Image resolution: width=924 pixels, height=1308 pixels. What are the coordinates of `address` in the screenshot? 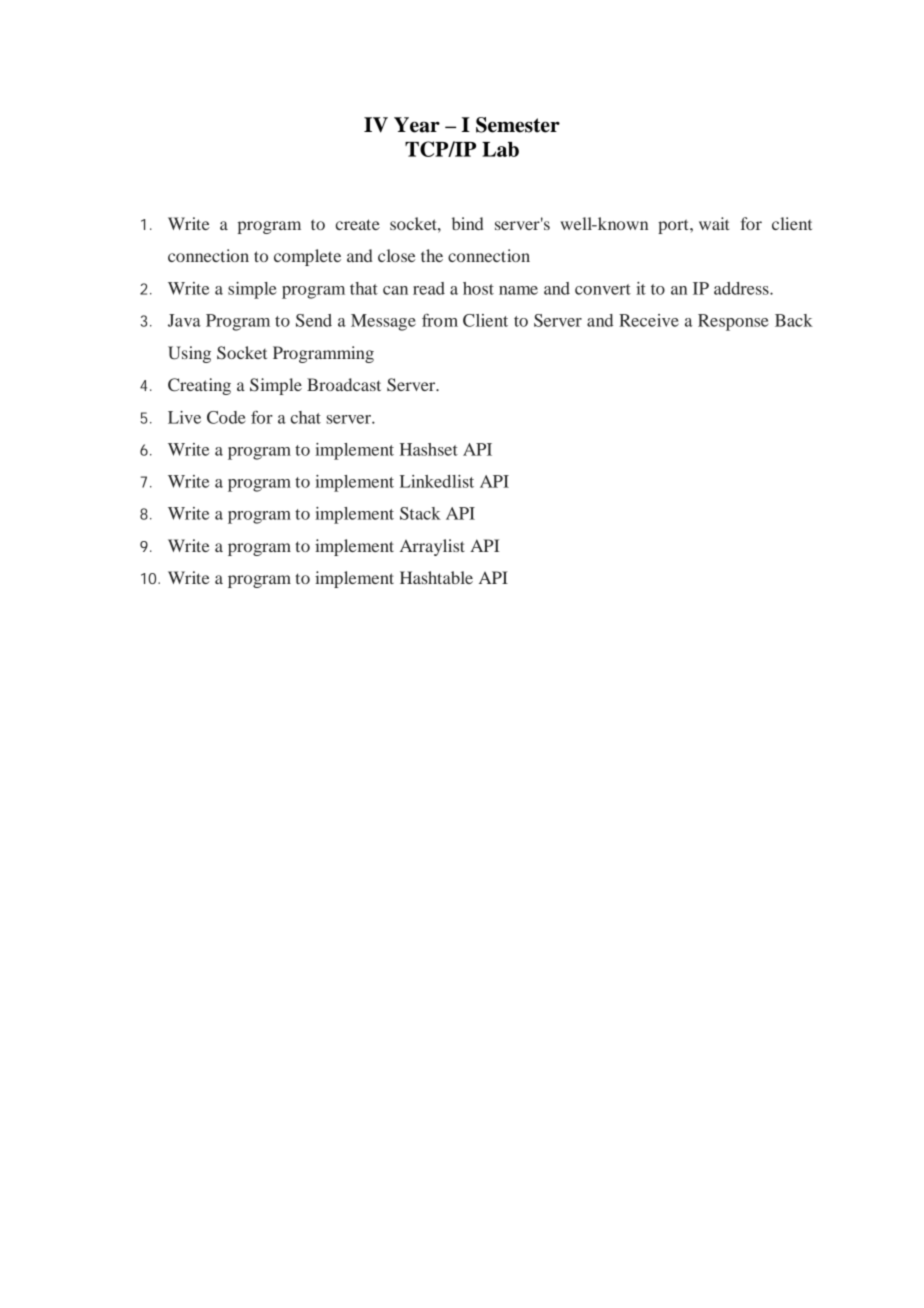 It's located at (742, 288).
